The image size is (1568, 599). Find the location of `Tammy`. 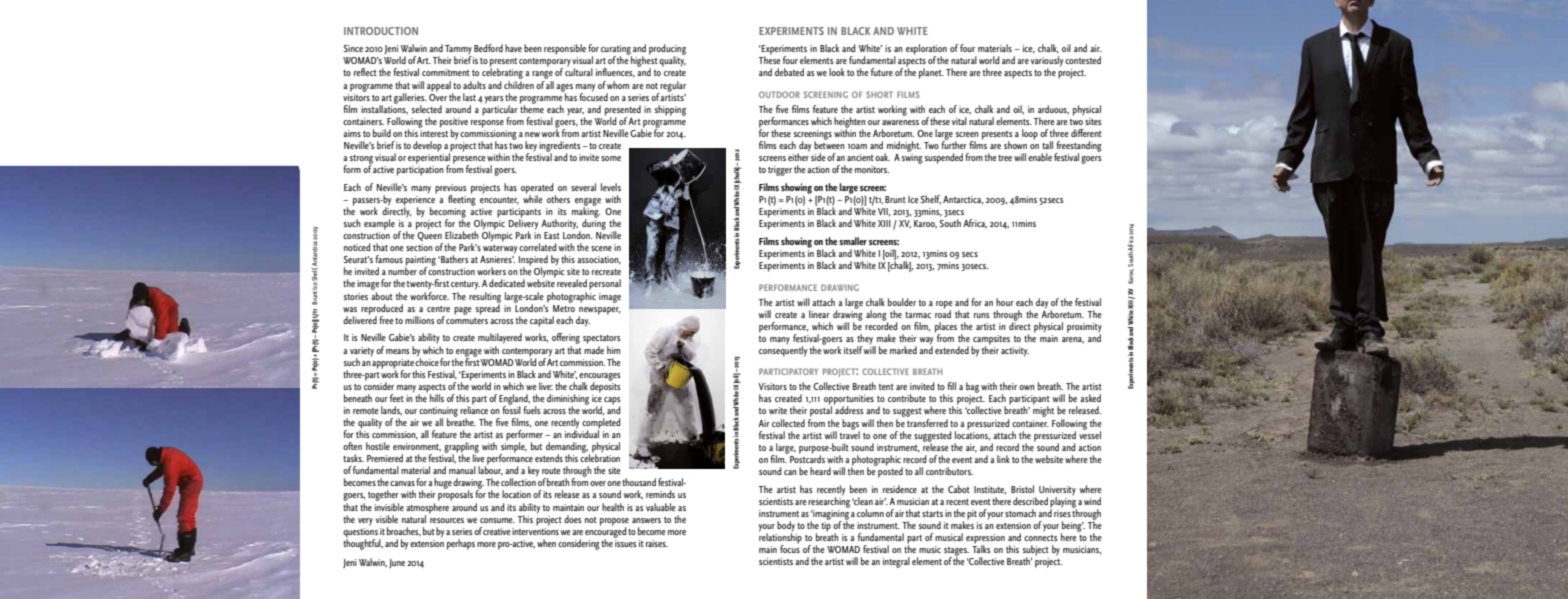

Tammy is located at coordinates (458, 51).
